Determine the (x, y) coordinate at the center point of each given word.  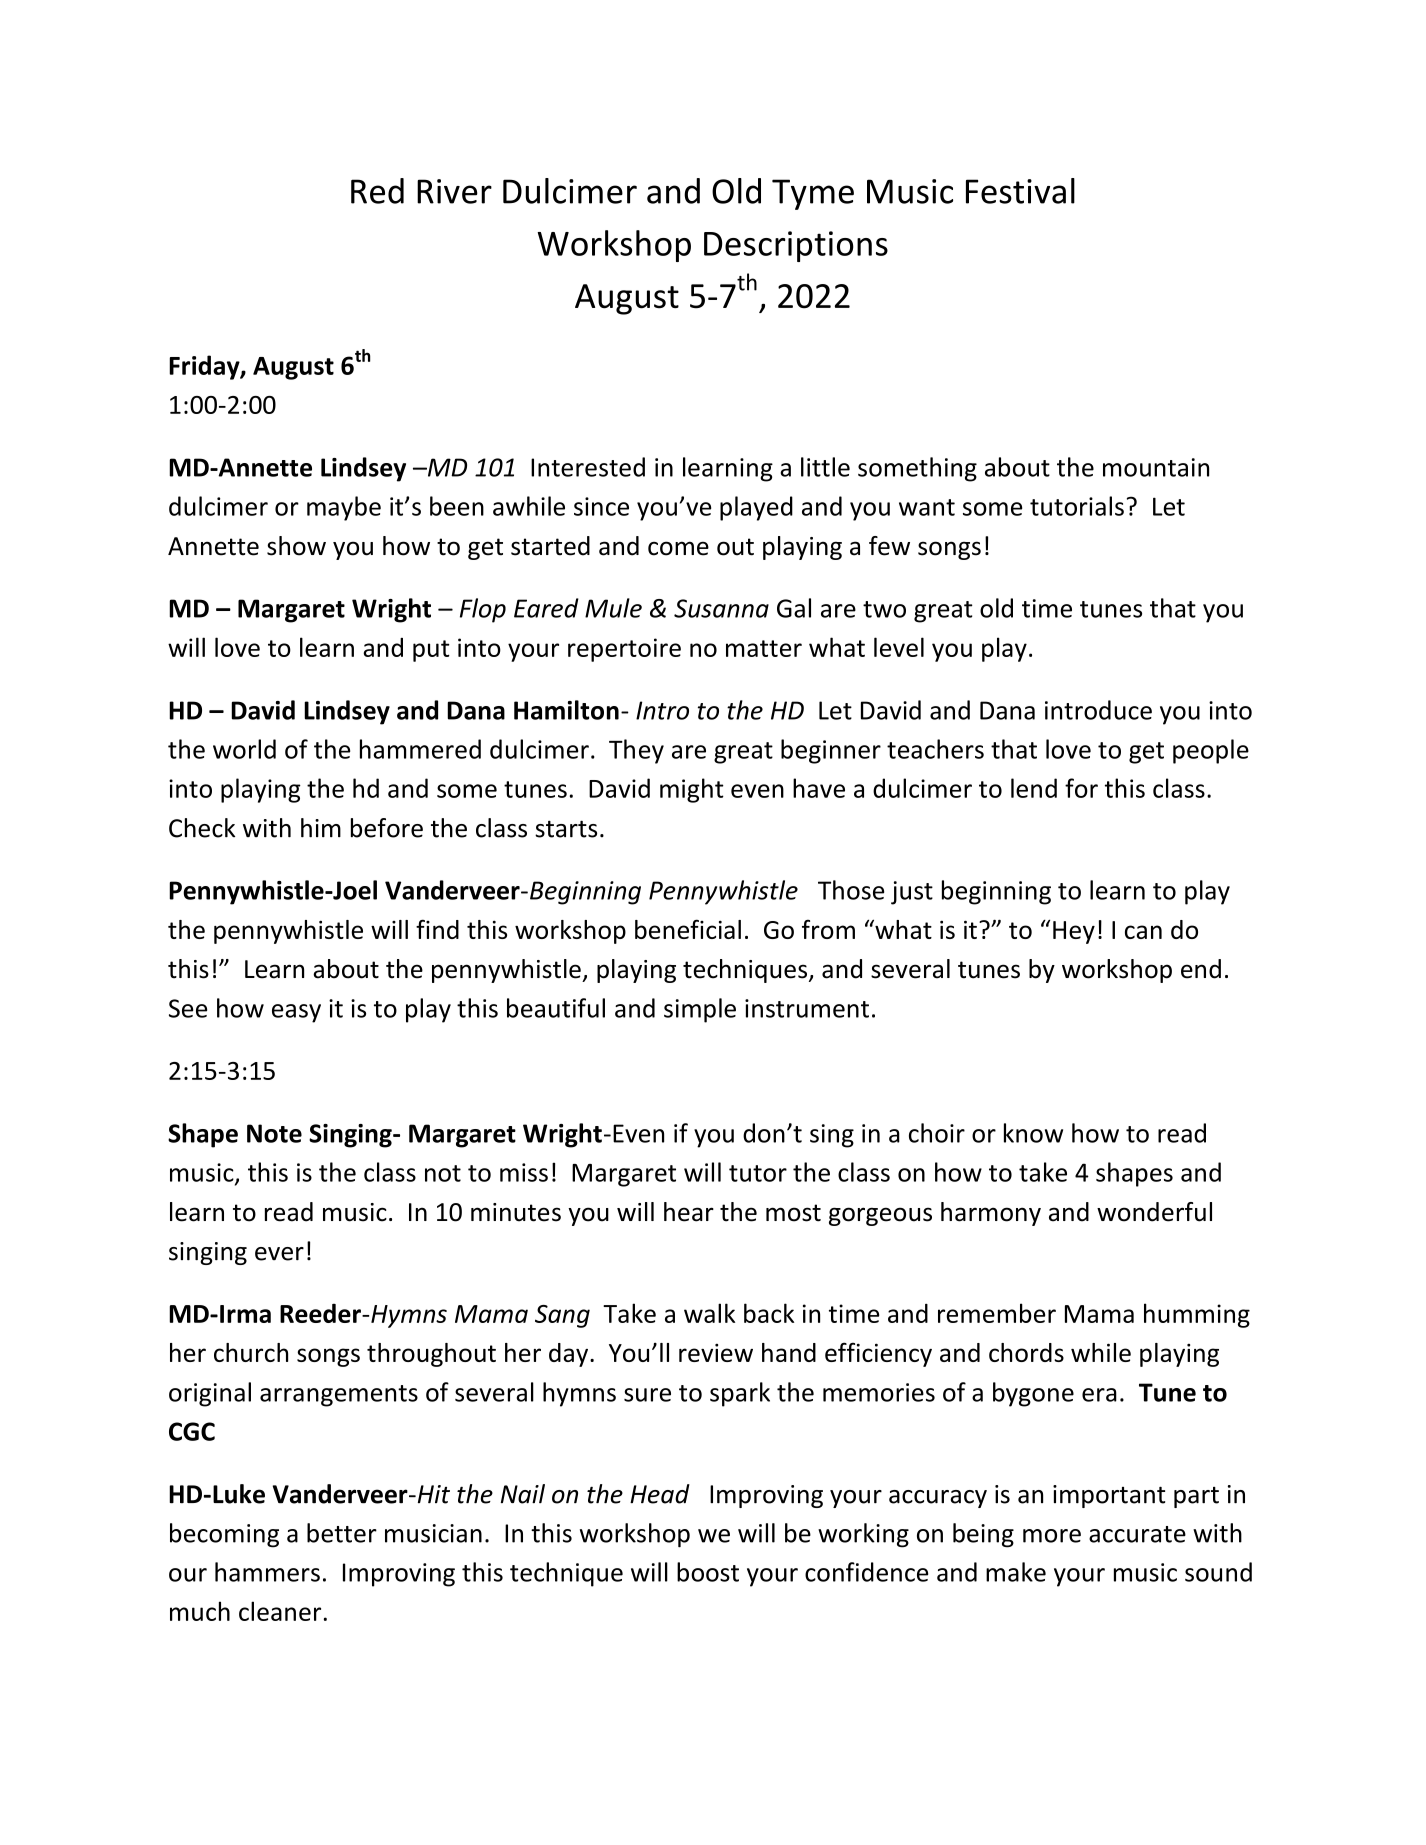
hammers (267, 1572)
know (1033, 1133)
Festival (1020, 191)
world (244, 749)
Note (274, 1133)
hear (689, 1212)
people (1211, 751)
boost (708, 1572)
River (454, 191)
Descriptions (796, 246)
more (1052, 1536)
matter (764, 648)
